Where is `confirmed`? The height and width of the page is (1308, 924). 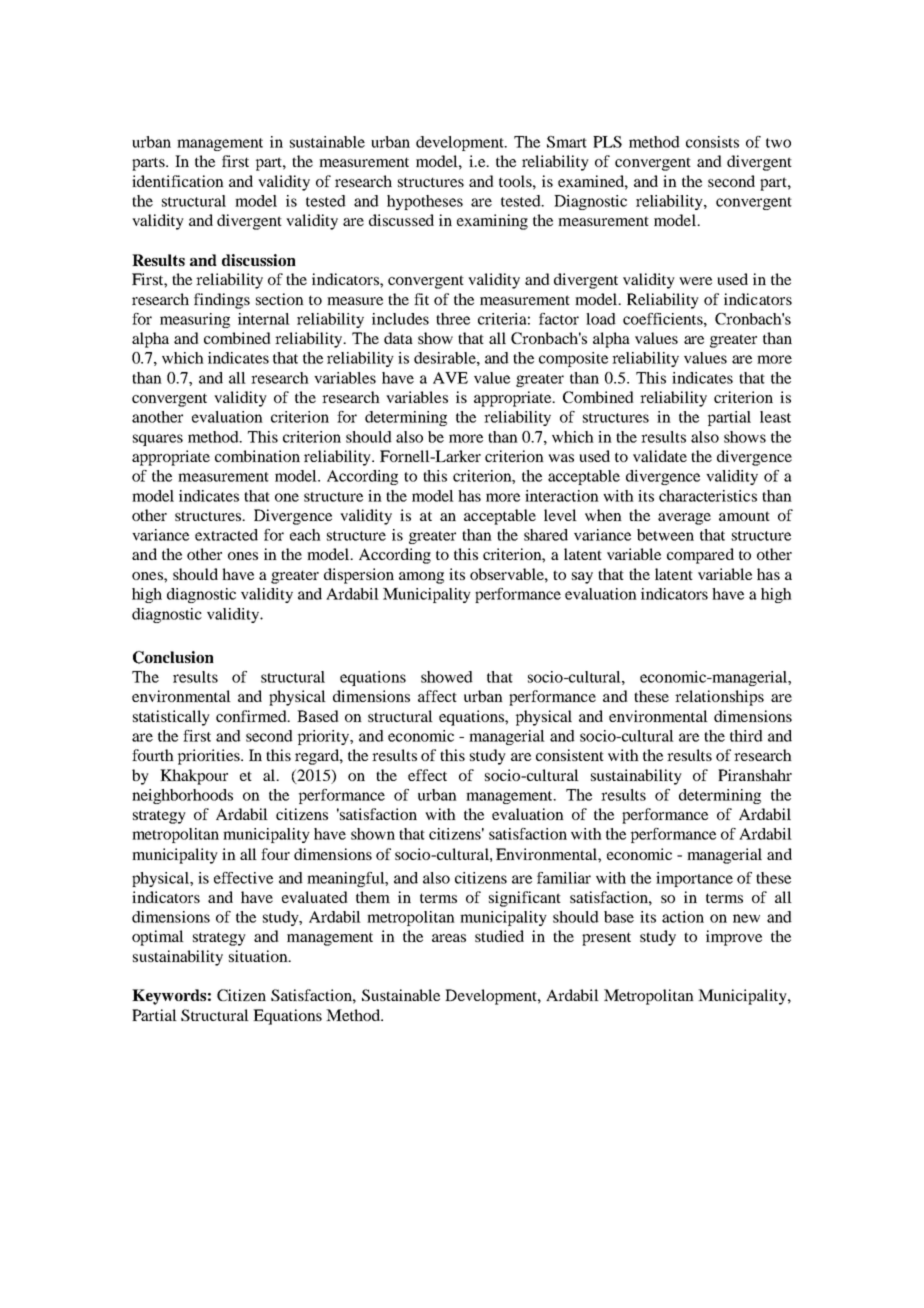
confirmed is located at coordinates (252, 716).
